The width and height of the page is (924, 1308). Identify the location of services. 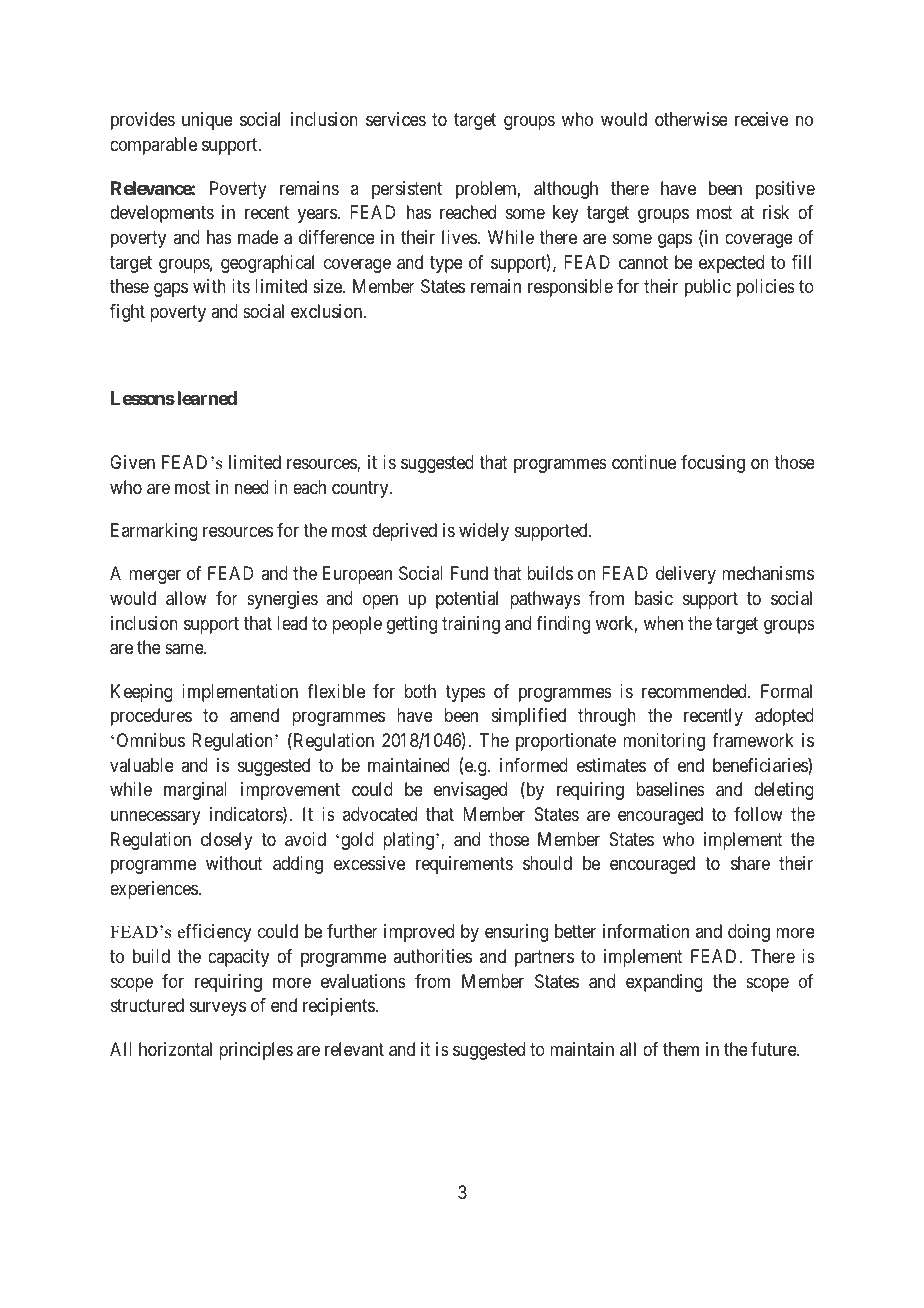
(396, 119).
